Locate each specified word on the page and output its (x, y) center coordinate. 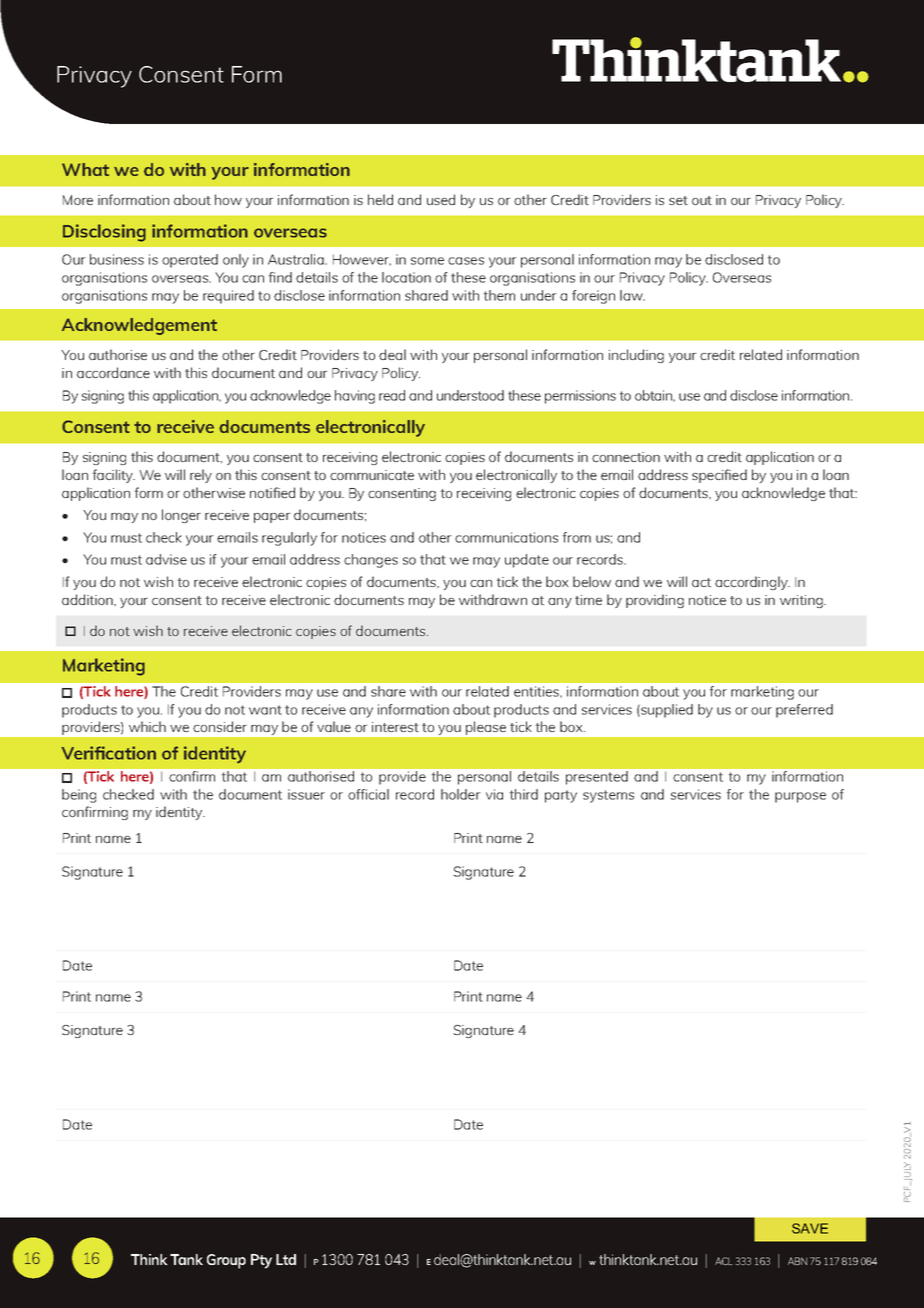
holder (461, 794)
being (79, 796)
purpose (800, 797)
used (441, 199)
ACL (724, 1261)
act (701, 582)
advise (166, 559)
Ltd (286, 1259)
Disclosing (104, 233)
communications (506, 537)
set (678, 200)
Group (226, 1261)
